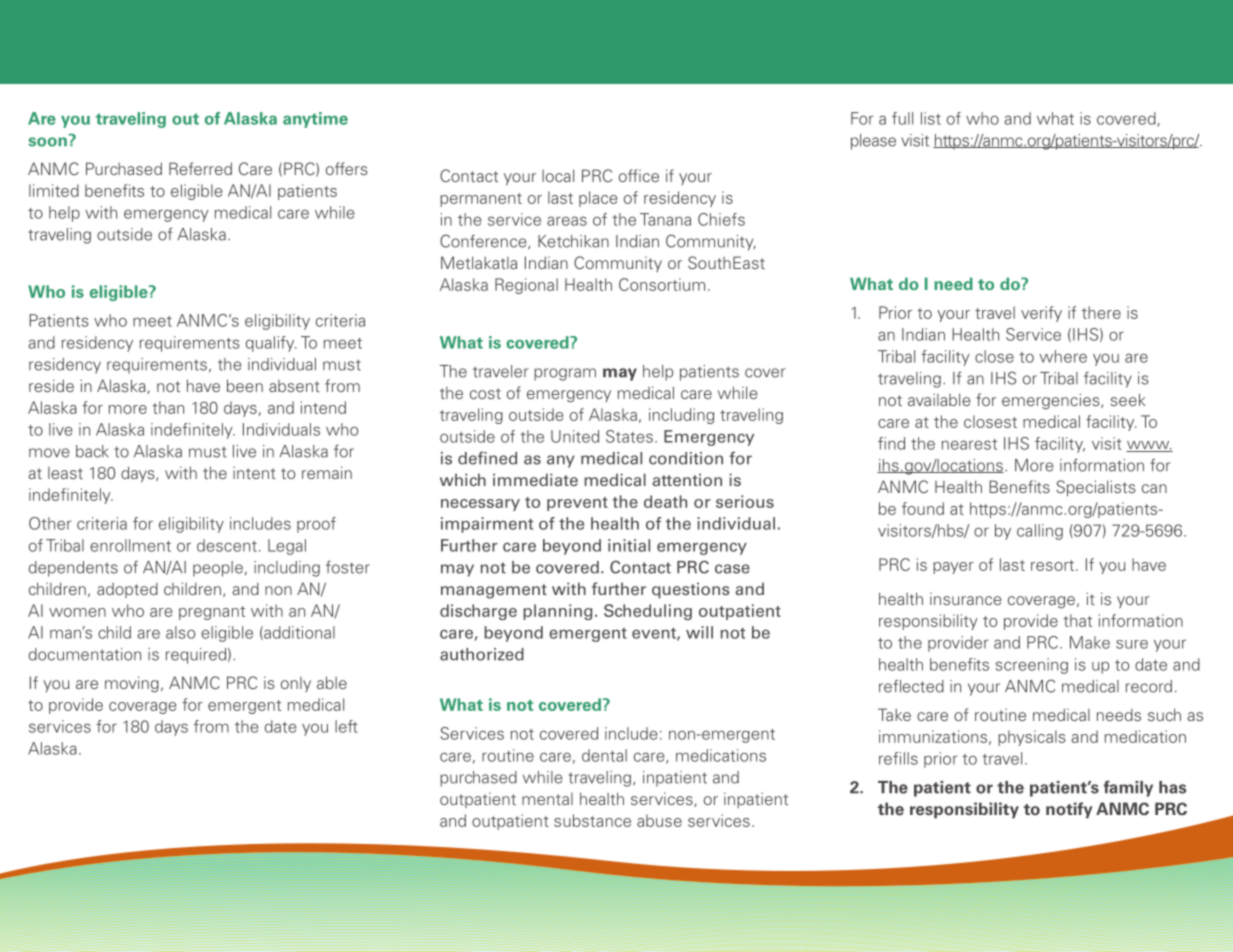  I want to click on than, so click(168, 407).
